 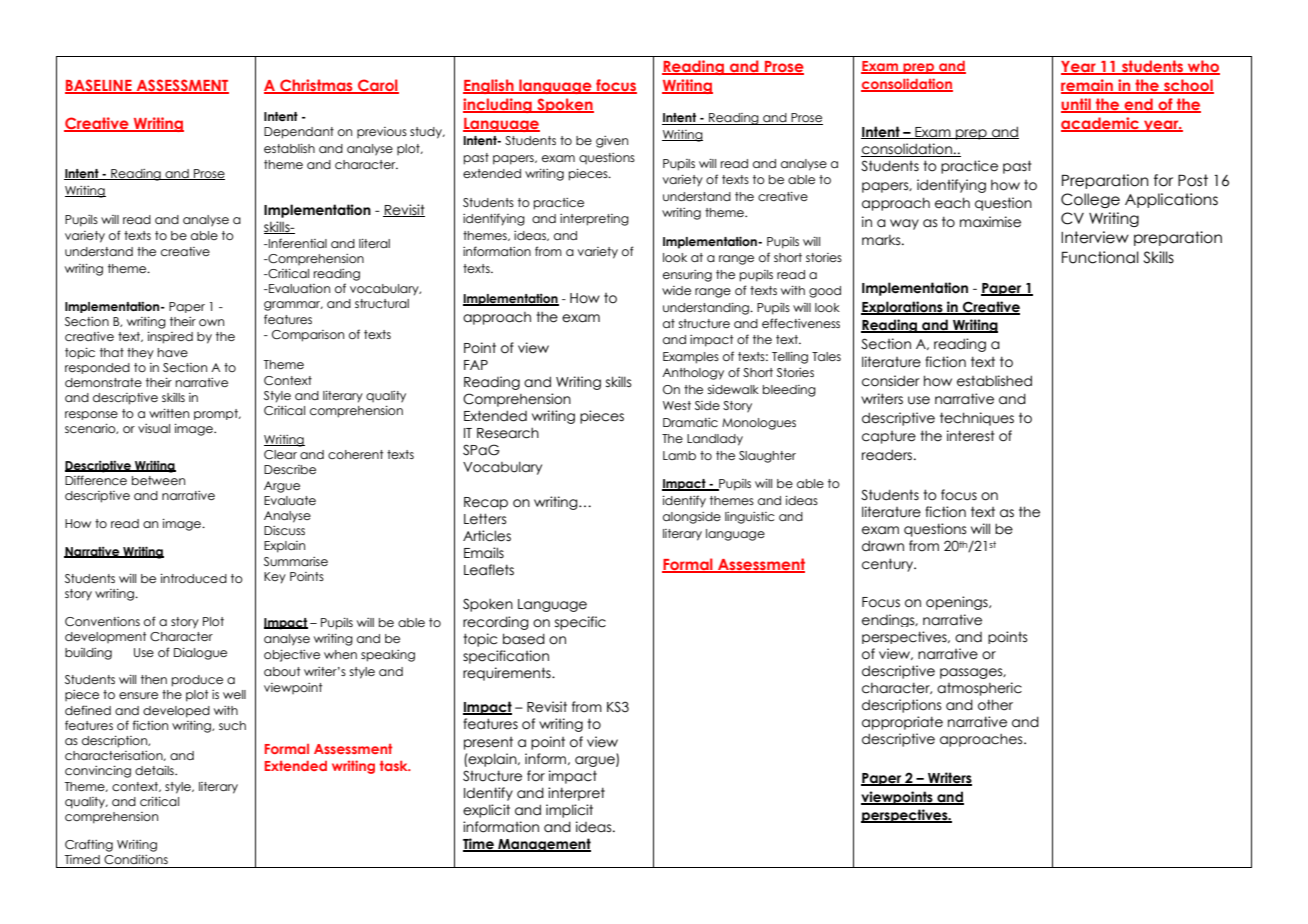 I want to click on Emails, so click(x=484, y=553).
